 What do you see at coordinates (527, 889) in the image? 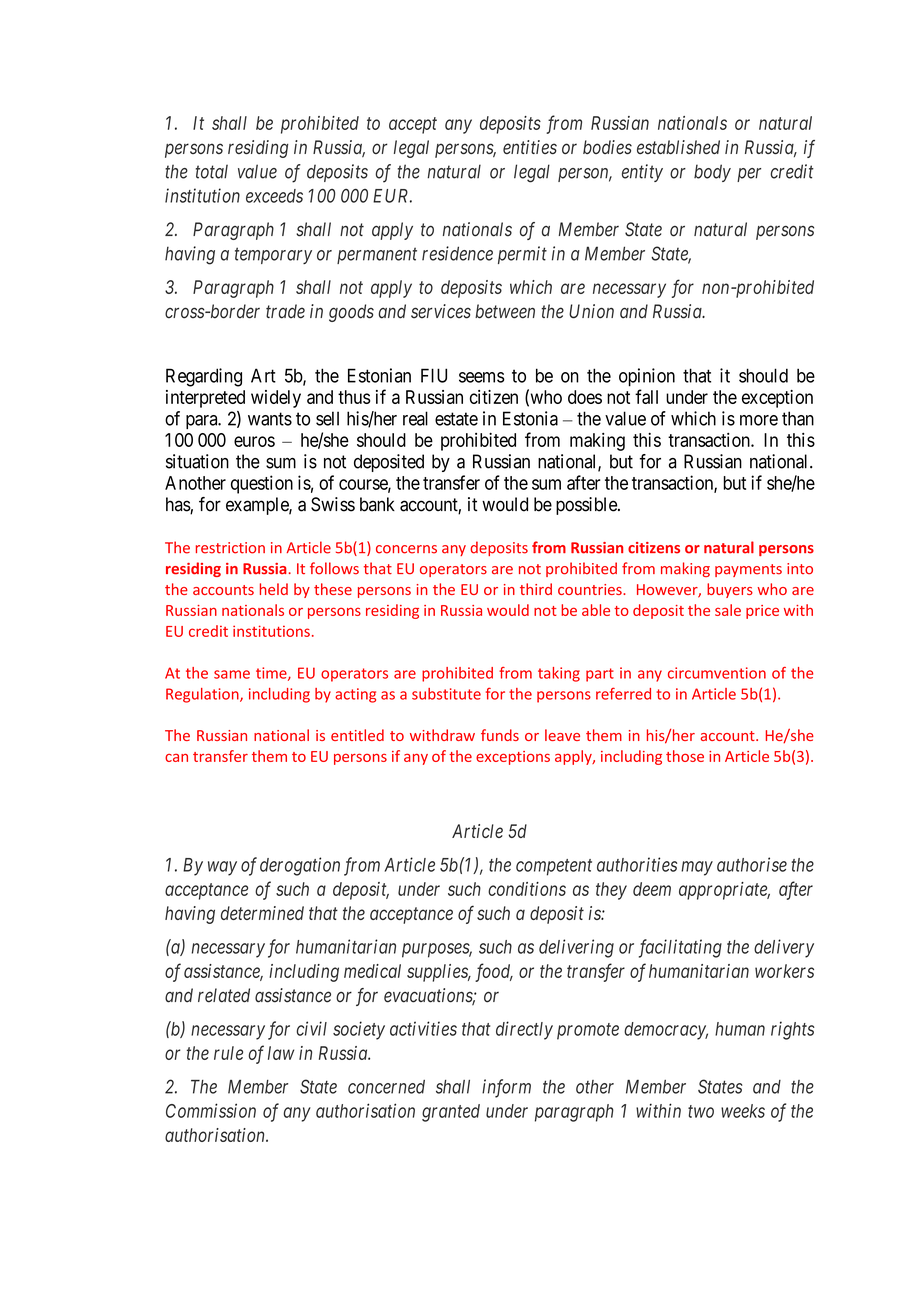
I see `conditions` at bounding box center [527, 889].
